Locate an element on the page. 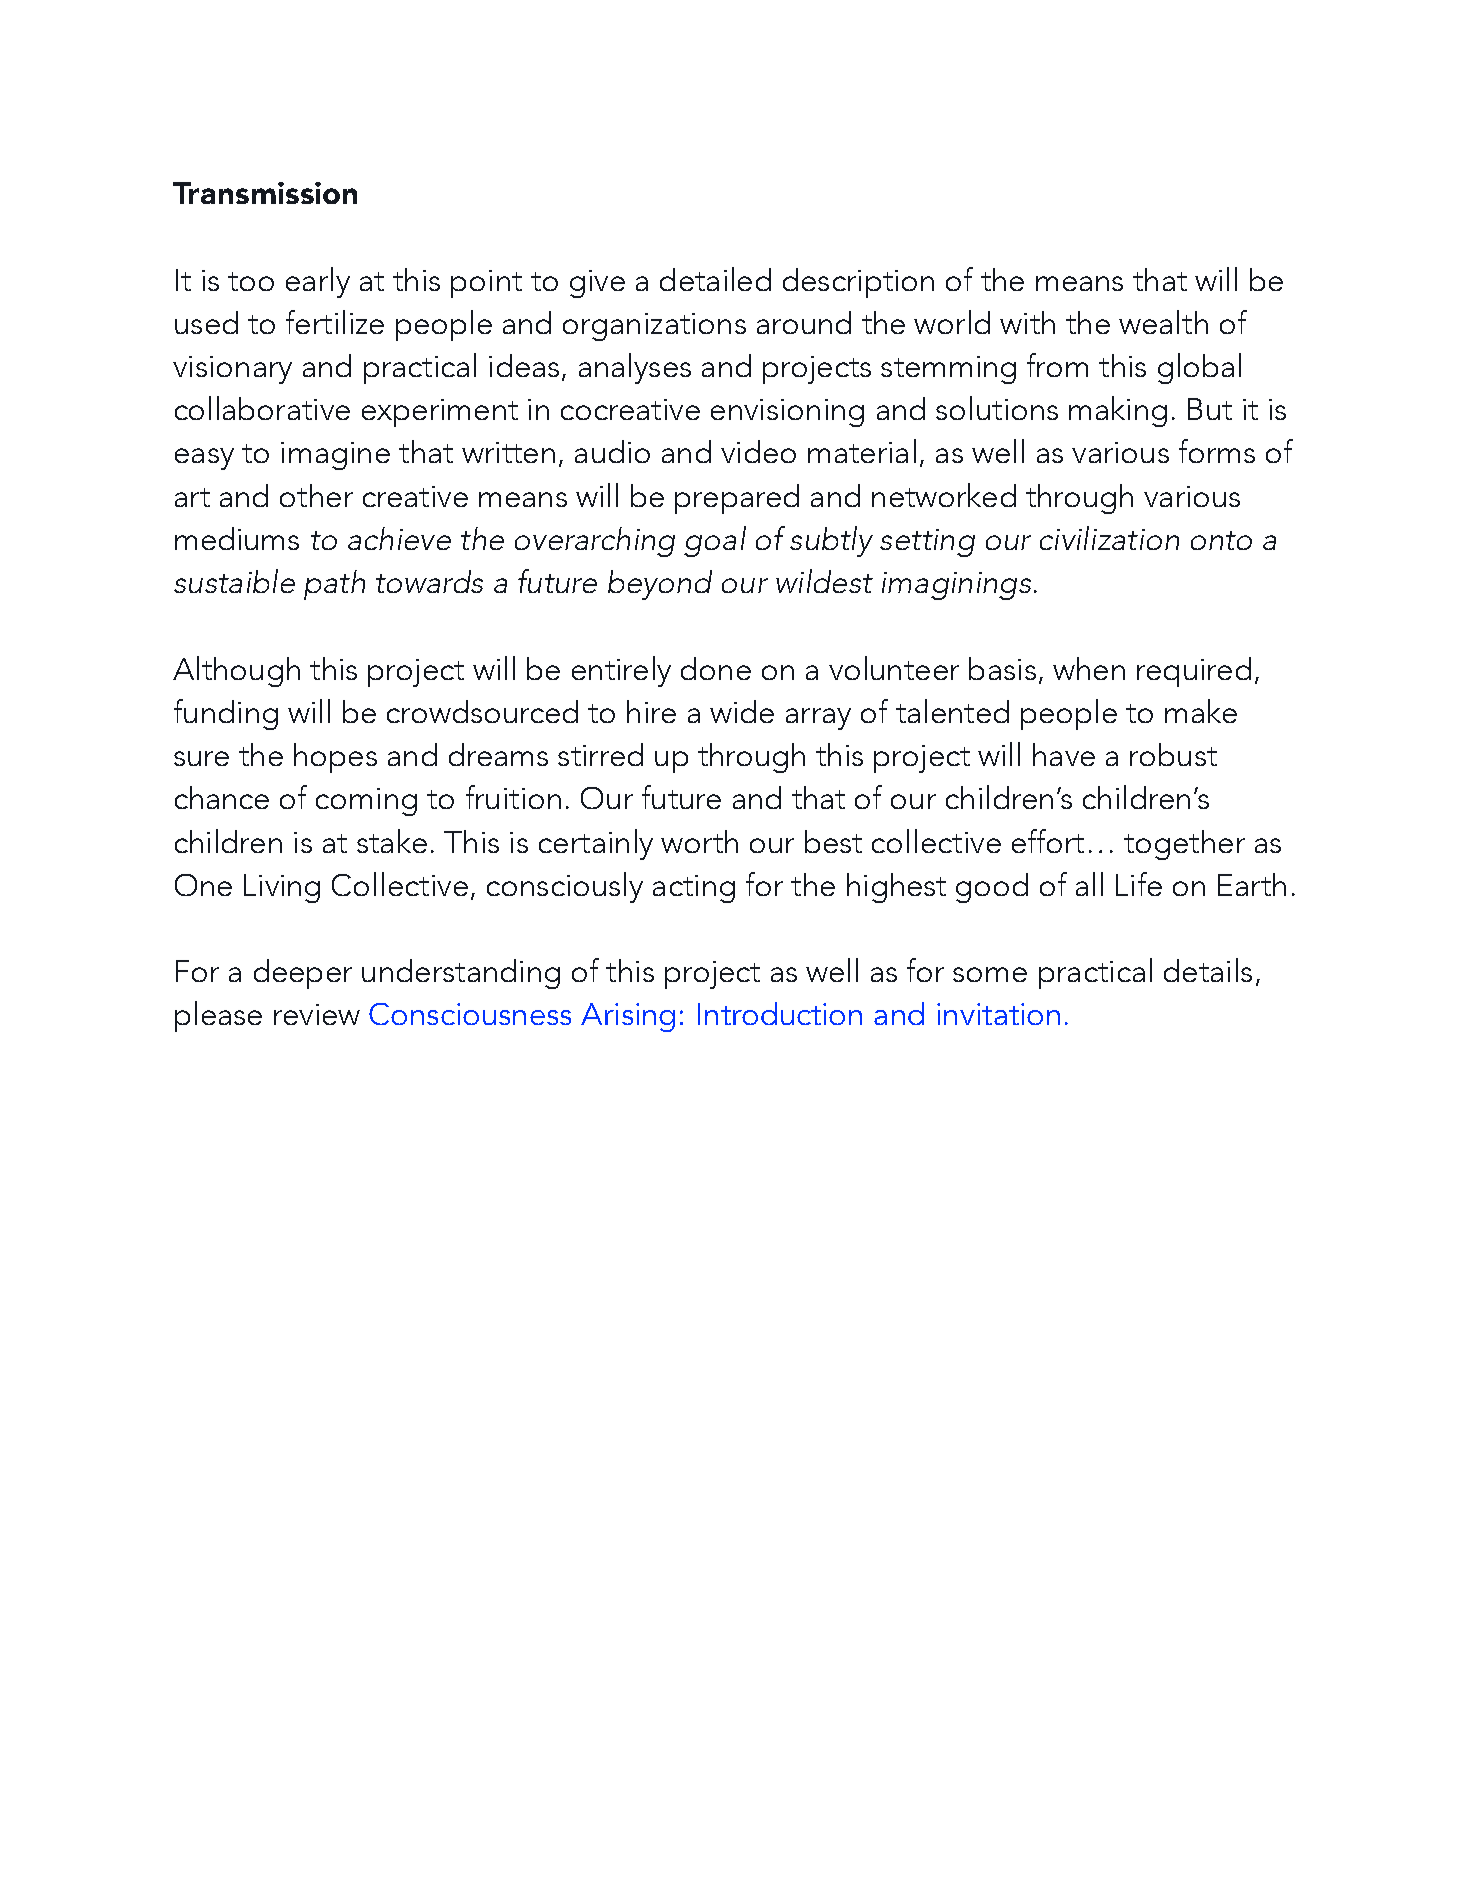  when is located at coordinates (1089, 668).
